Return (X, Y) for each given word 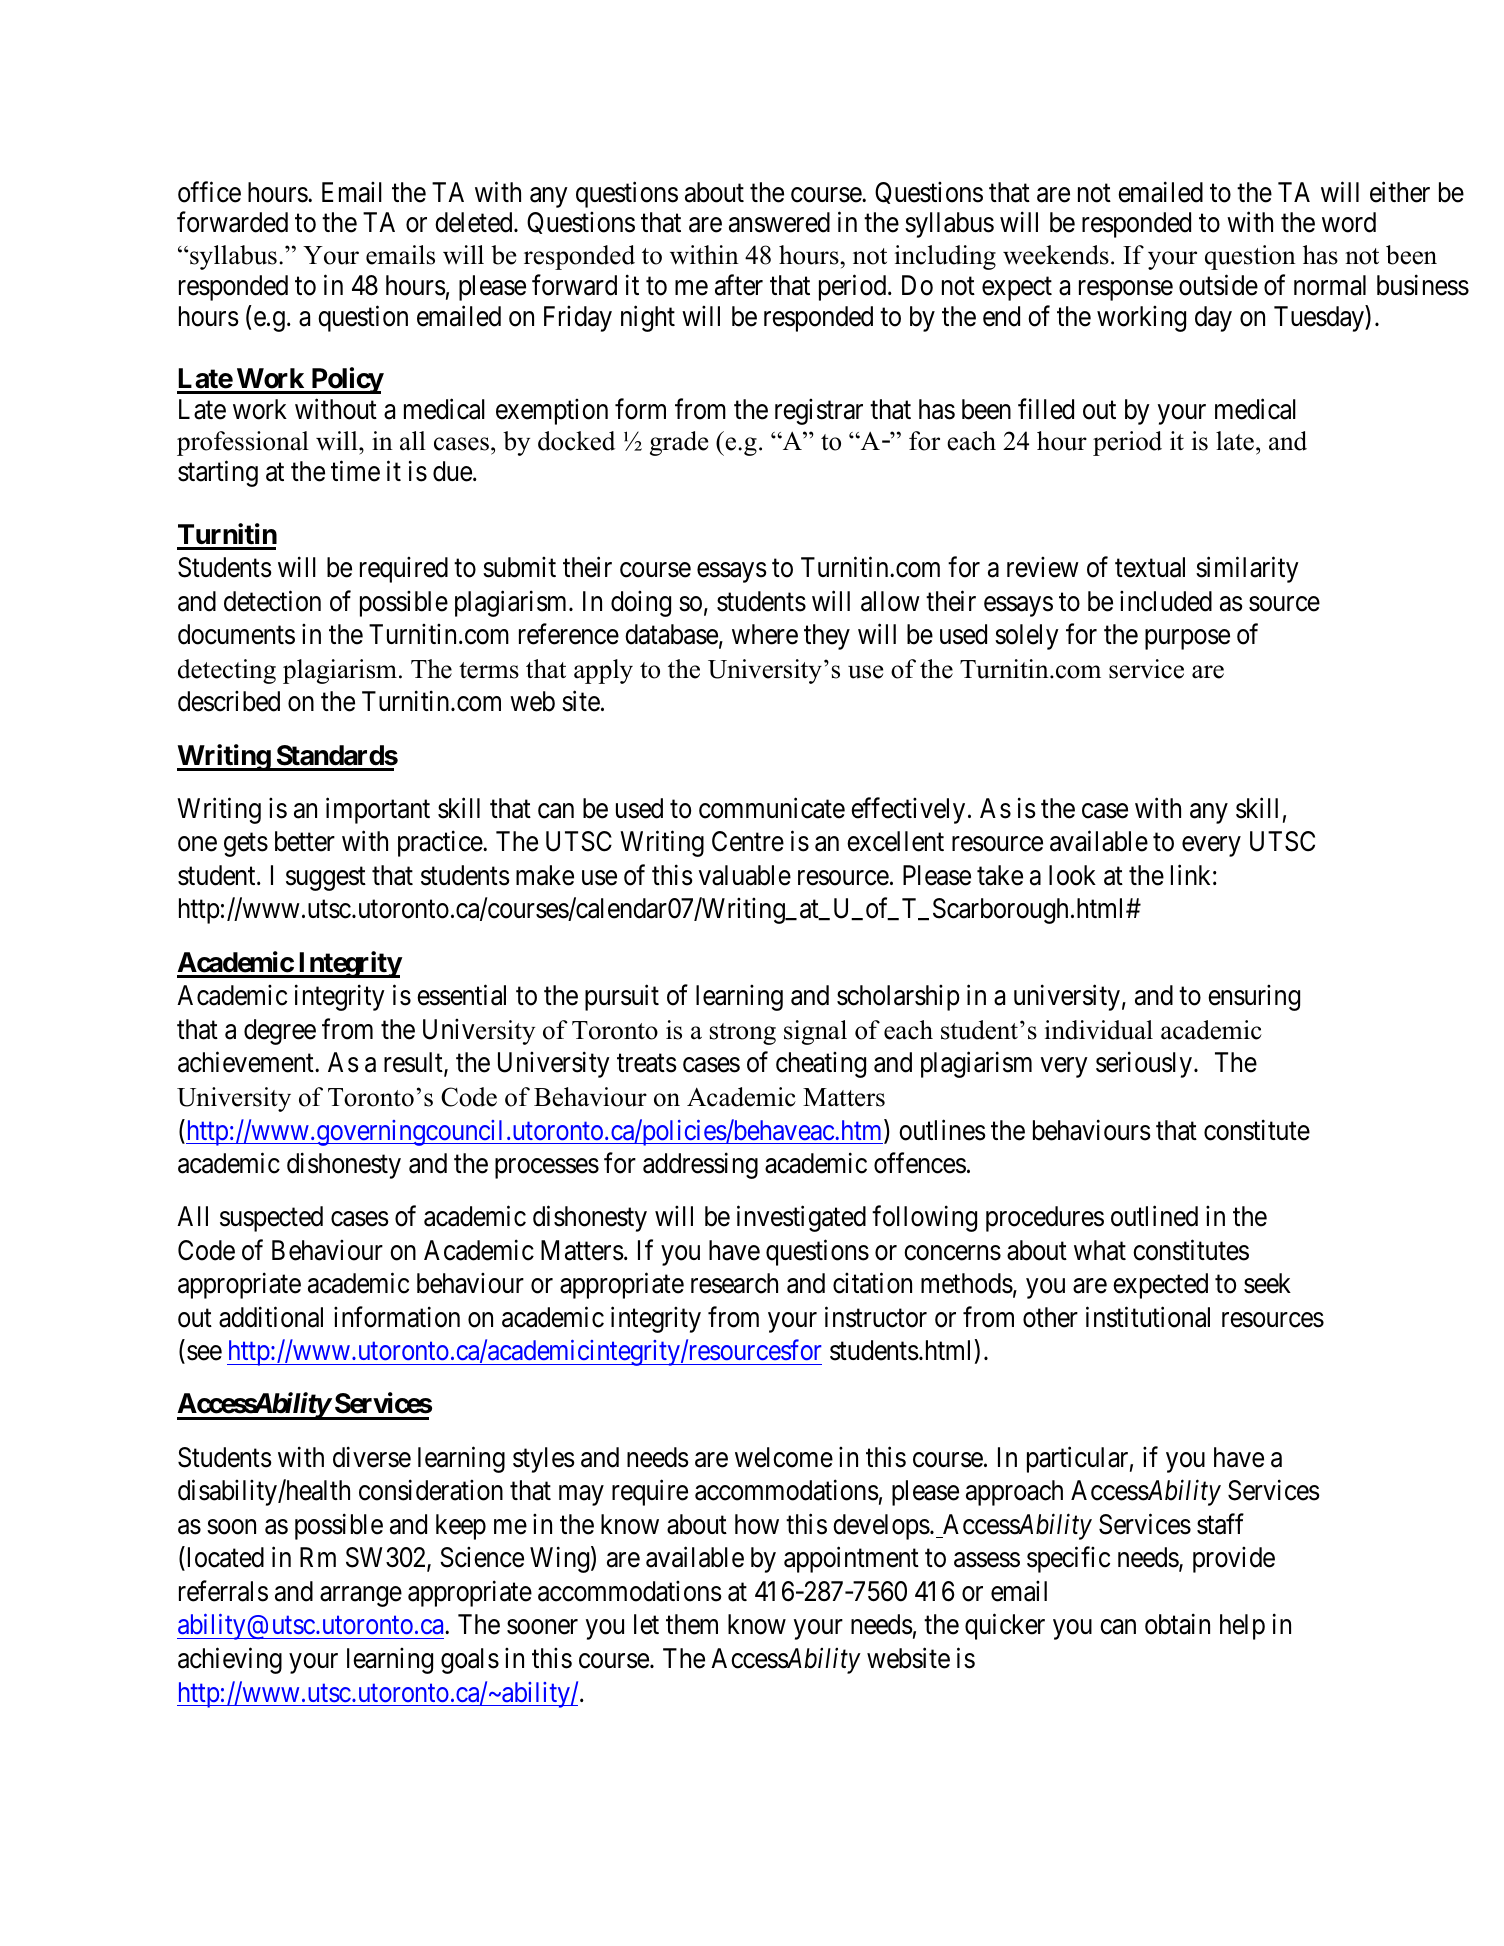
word (1349, 222)
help (1242, 1627)
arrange (361, 1597)
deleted (475, 222)
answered (779, 222)
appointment (851, 1560)
